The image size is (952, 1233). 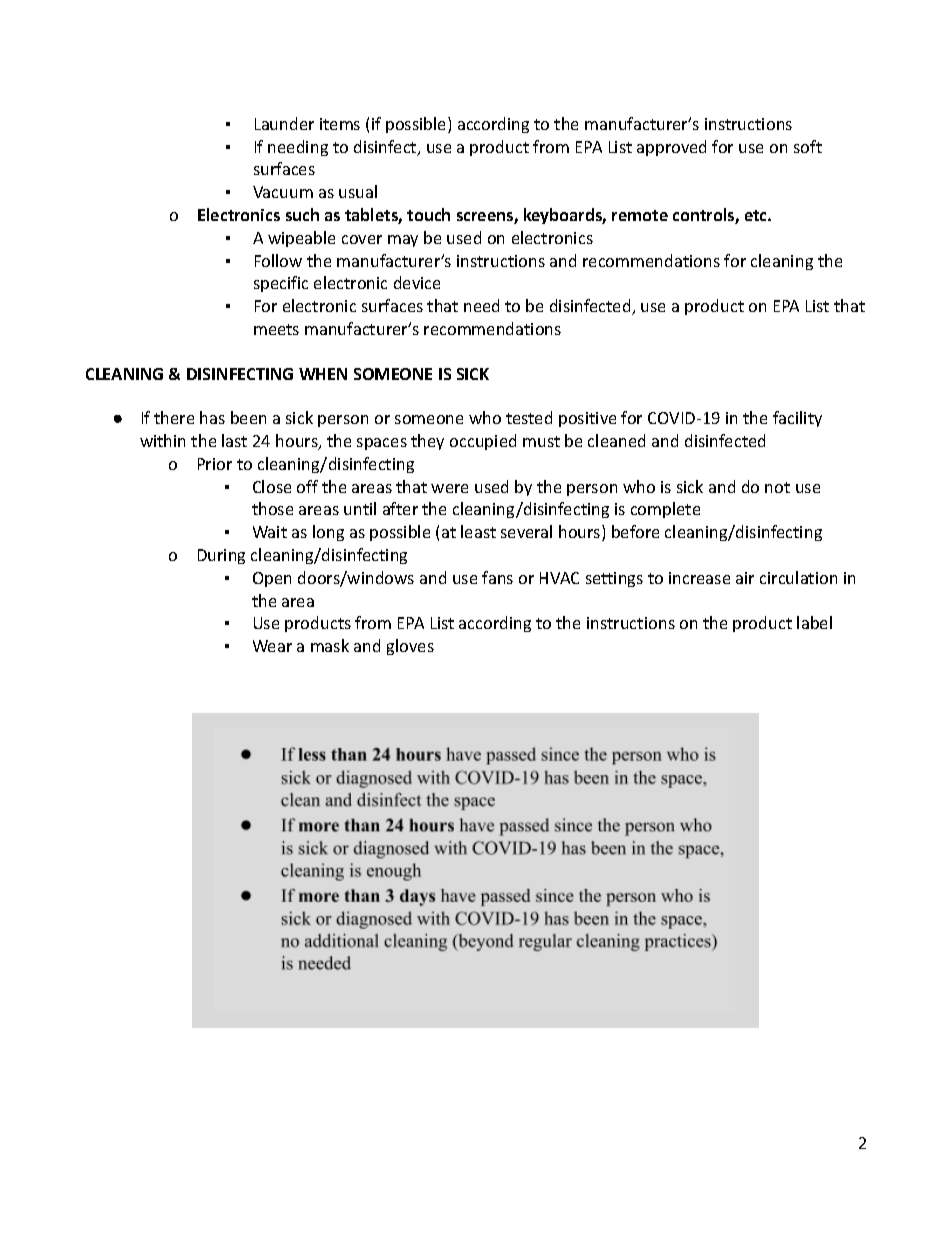 I want to click on label, so click(x=814, y=622).
